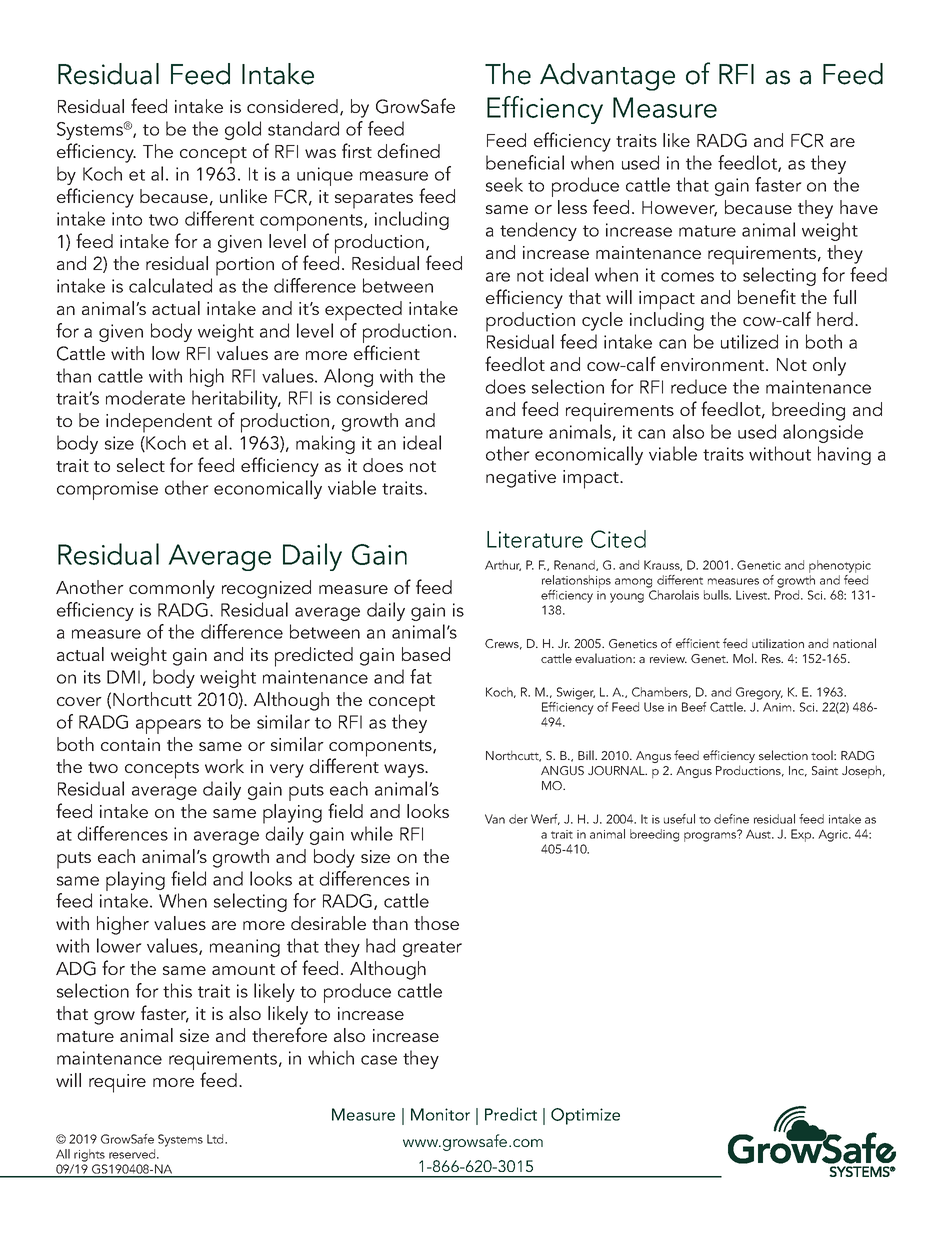 Image resolution: width=952 pixels, height=1233 pixels. Describe the element at coordinates (421, 676) in the screenshot. I see `fat` at that location.
